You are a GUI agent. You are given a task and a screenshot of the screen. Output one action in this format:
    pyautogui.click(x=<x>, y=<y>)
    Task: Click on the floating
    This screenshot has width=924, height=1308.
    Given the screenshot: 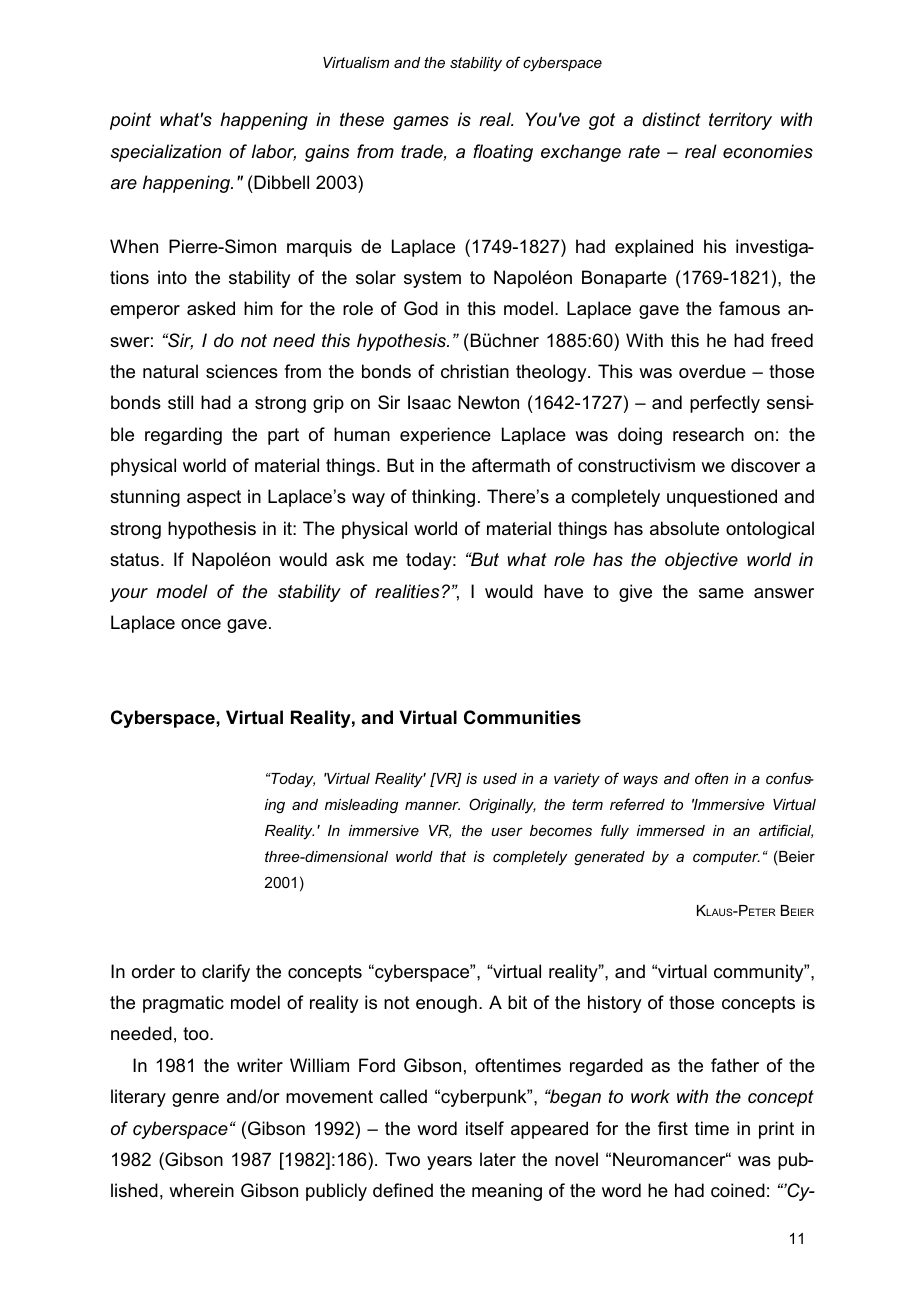 What is the action you would take?
    pyautogui.click(x=503, y=153)
